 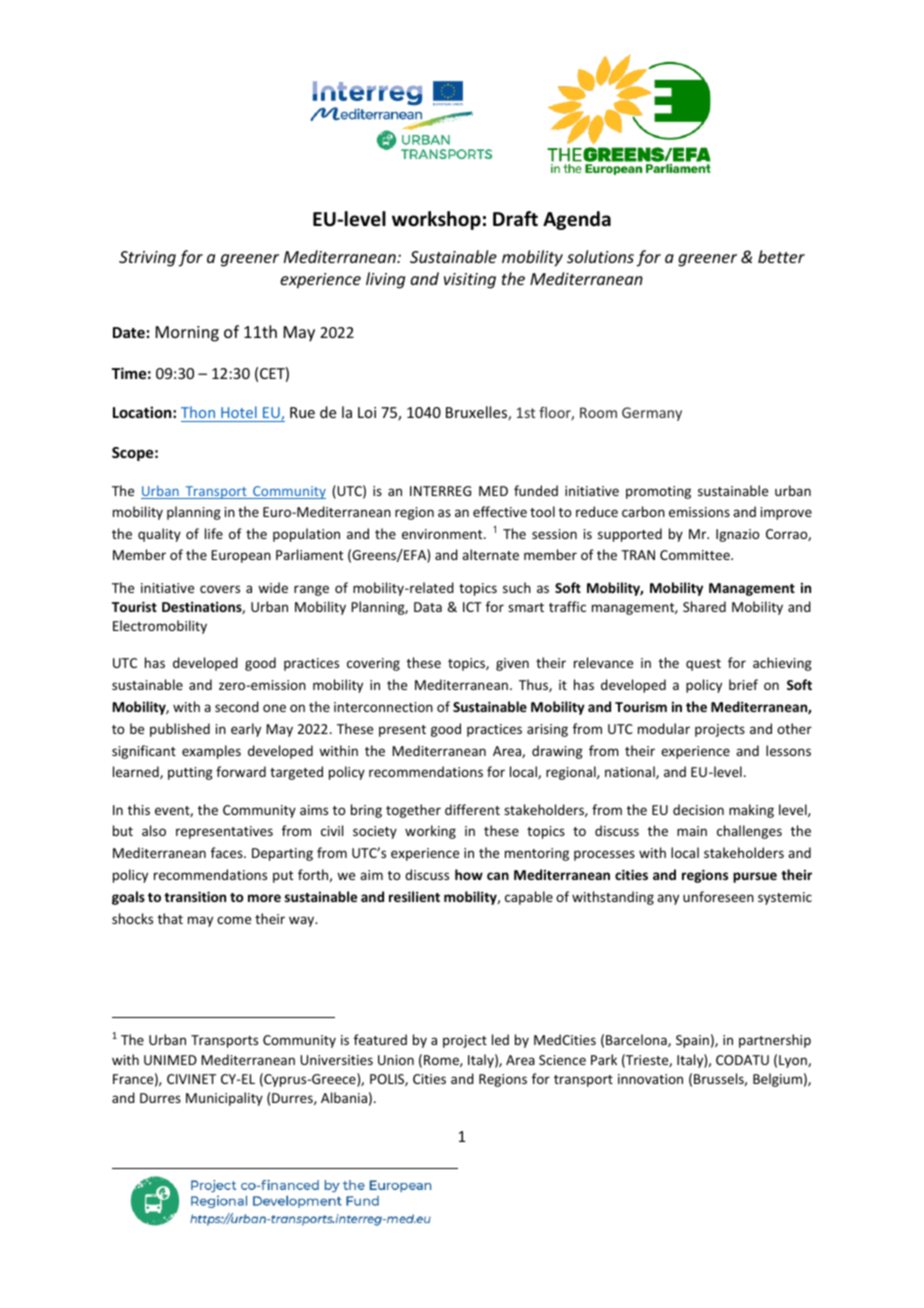 I want to click on pursue, so click(x=755, y=877).
